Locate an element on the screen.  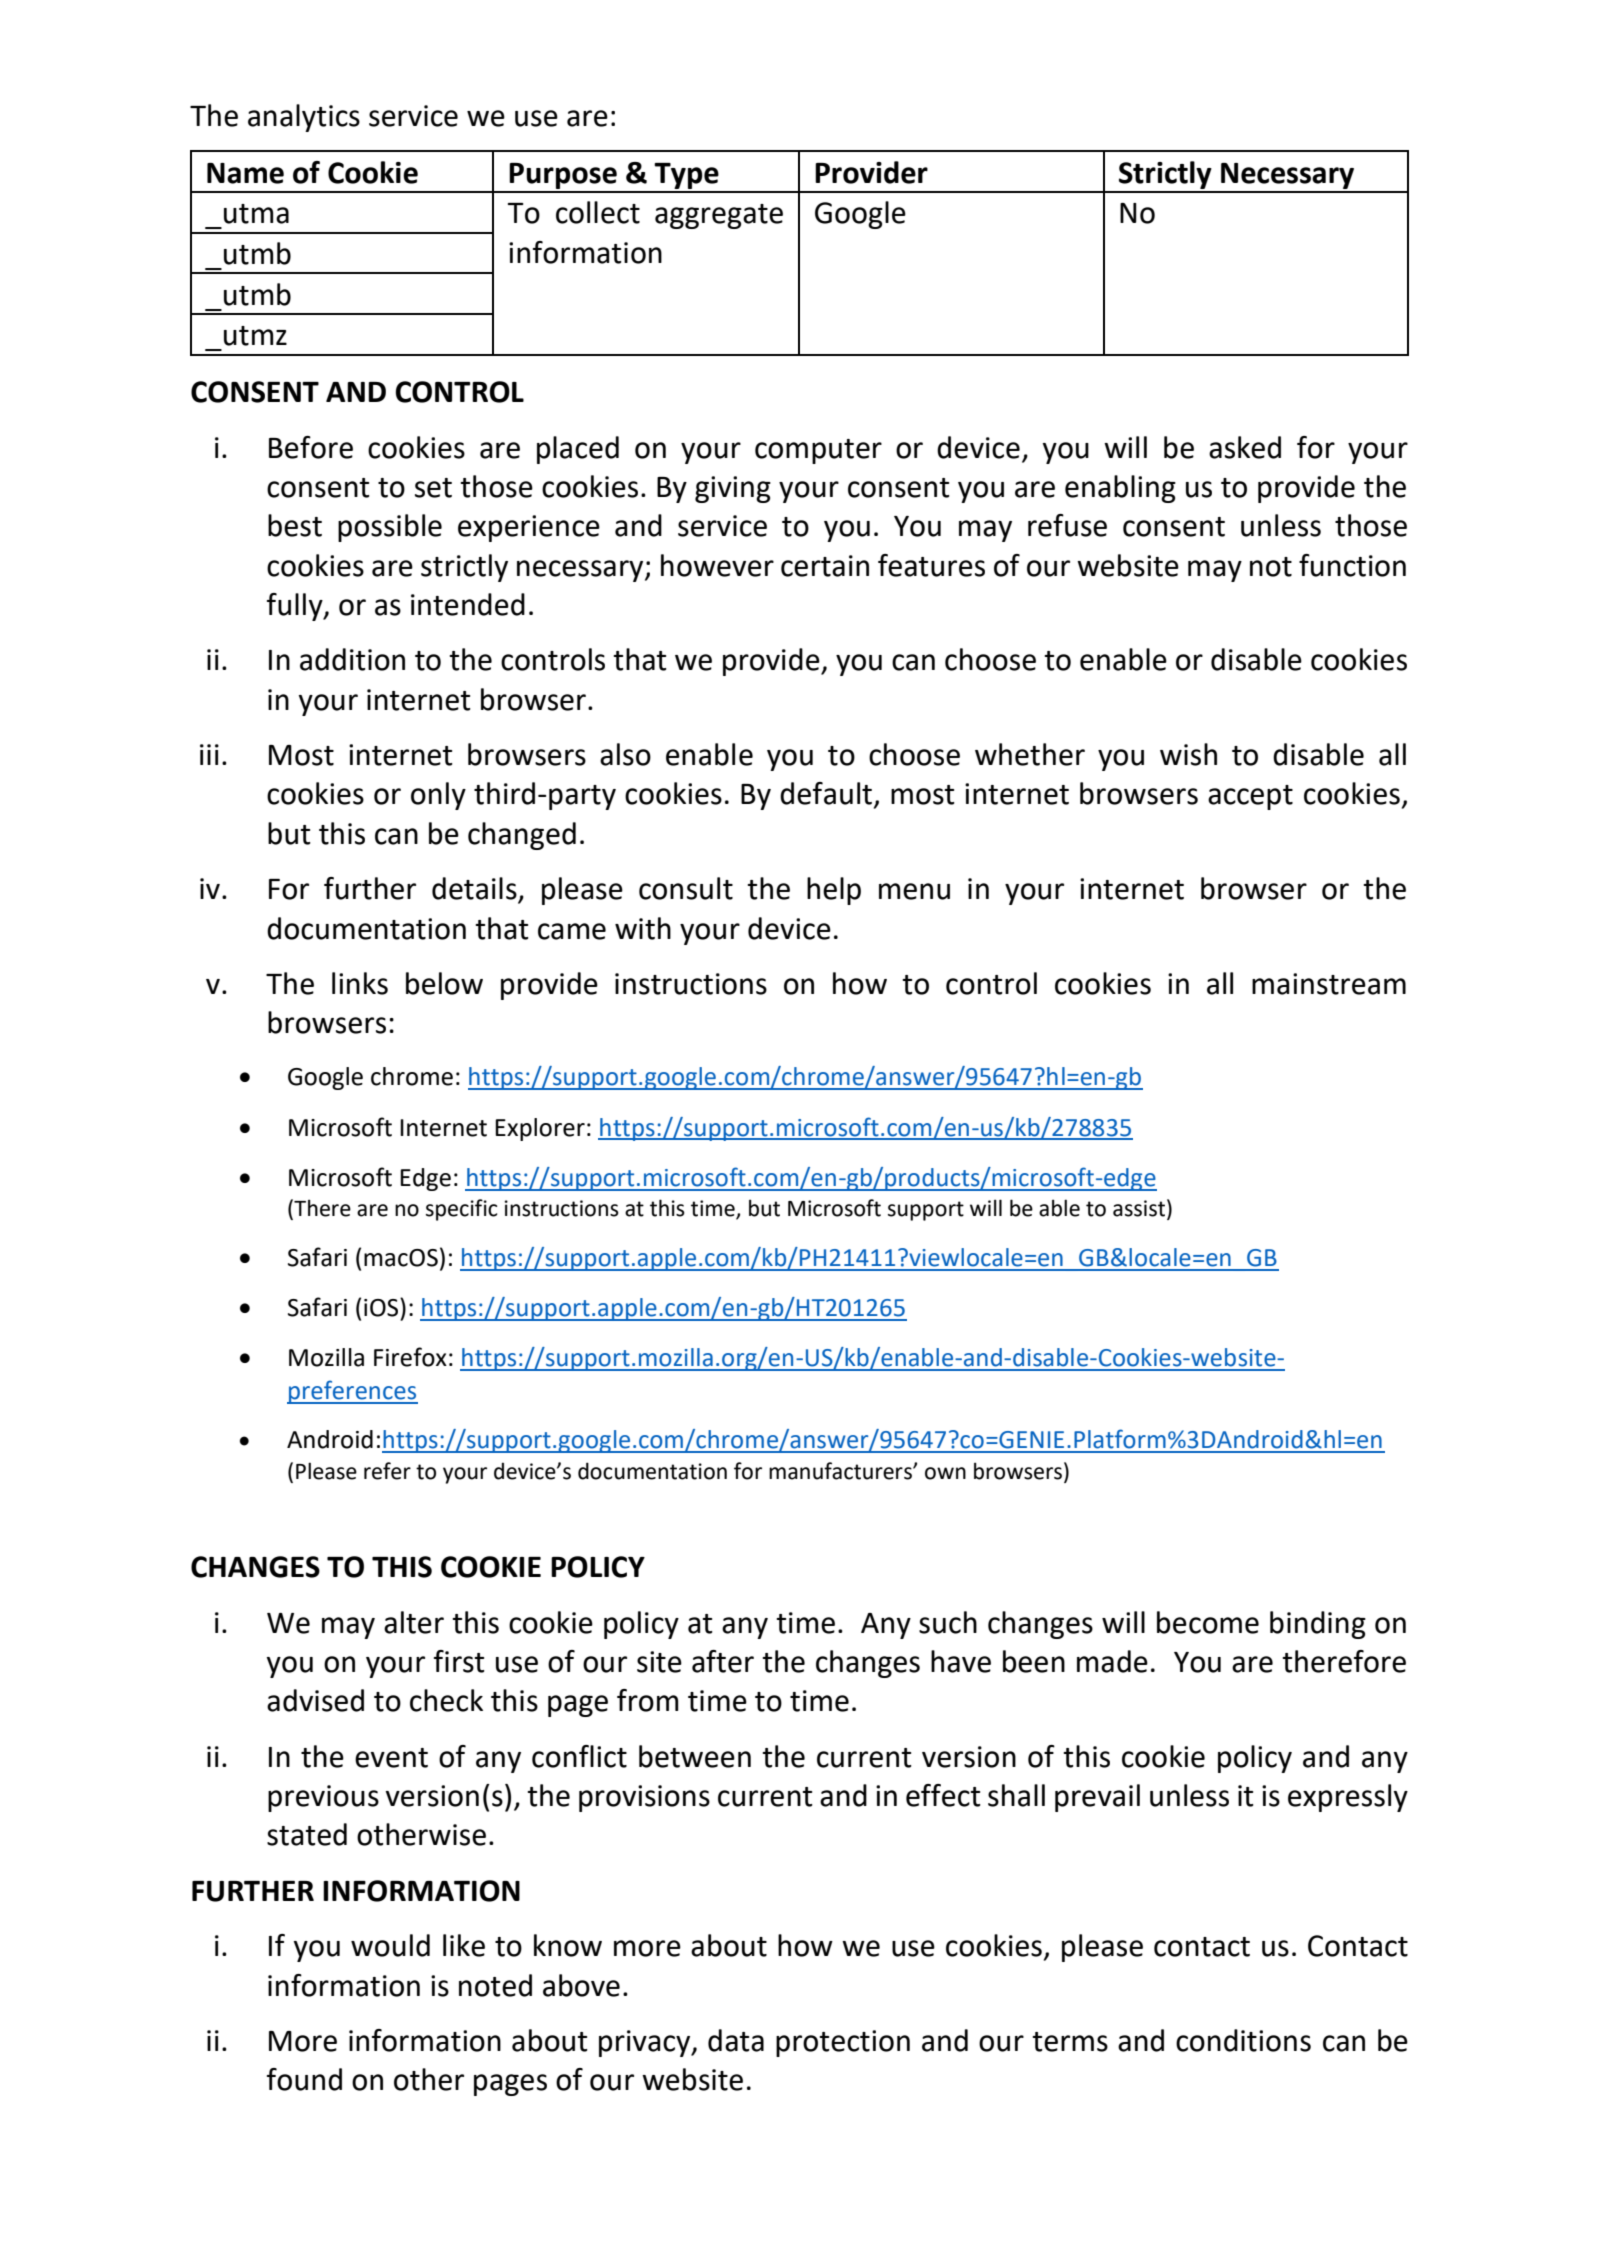
become is located at coordinates (1208, 1622).
